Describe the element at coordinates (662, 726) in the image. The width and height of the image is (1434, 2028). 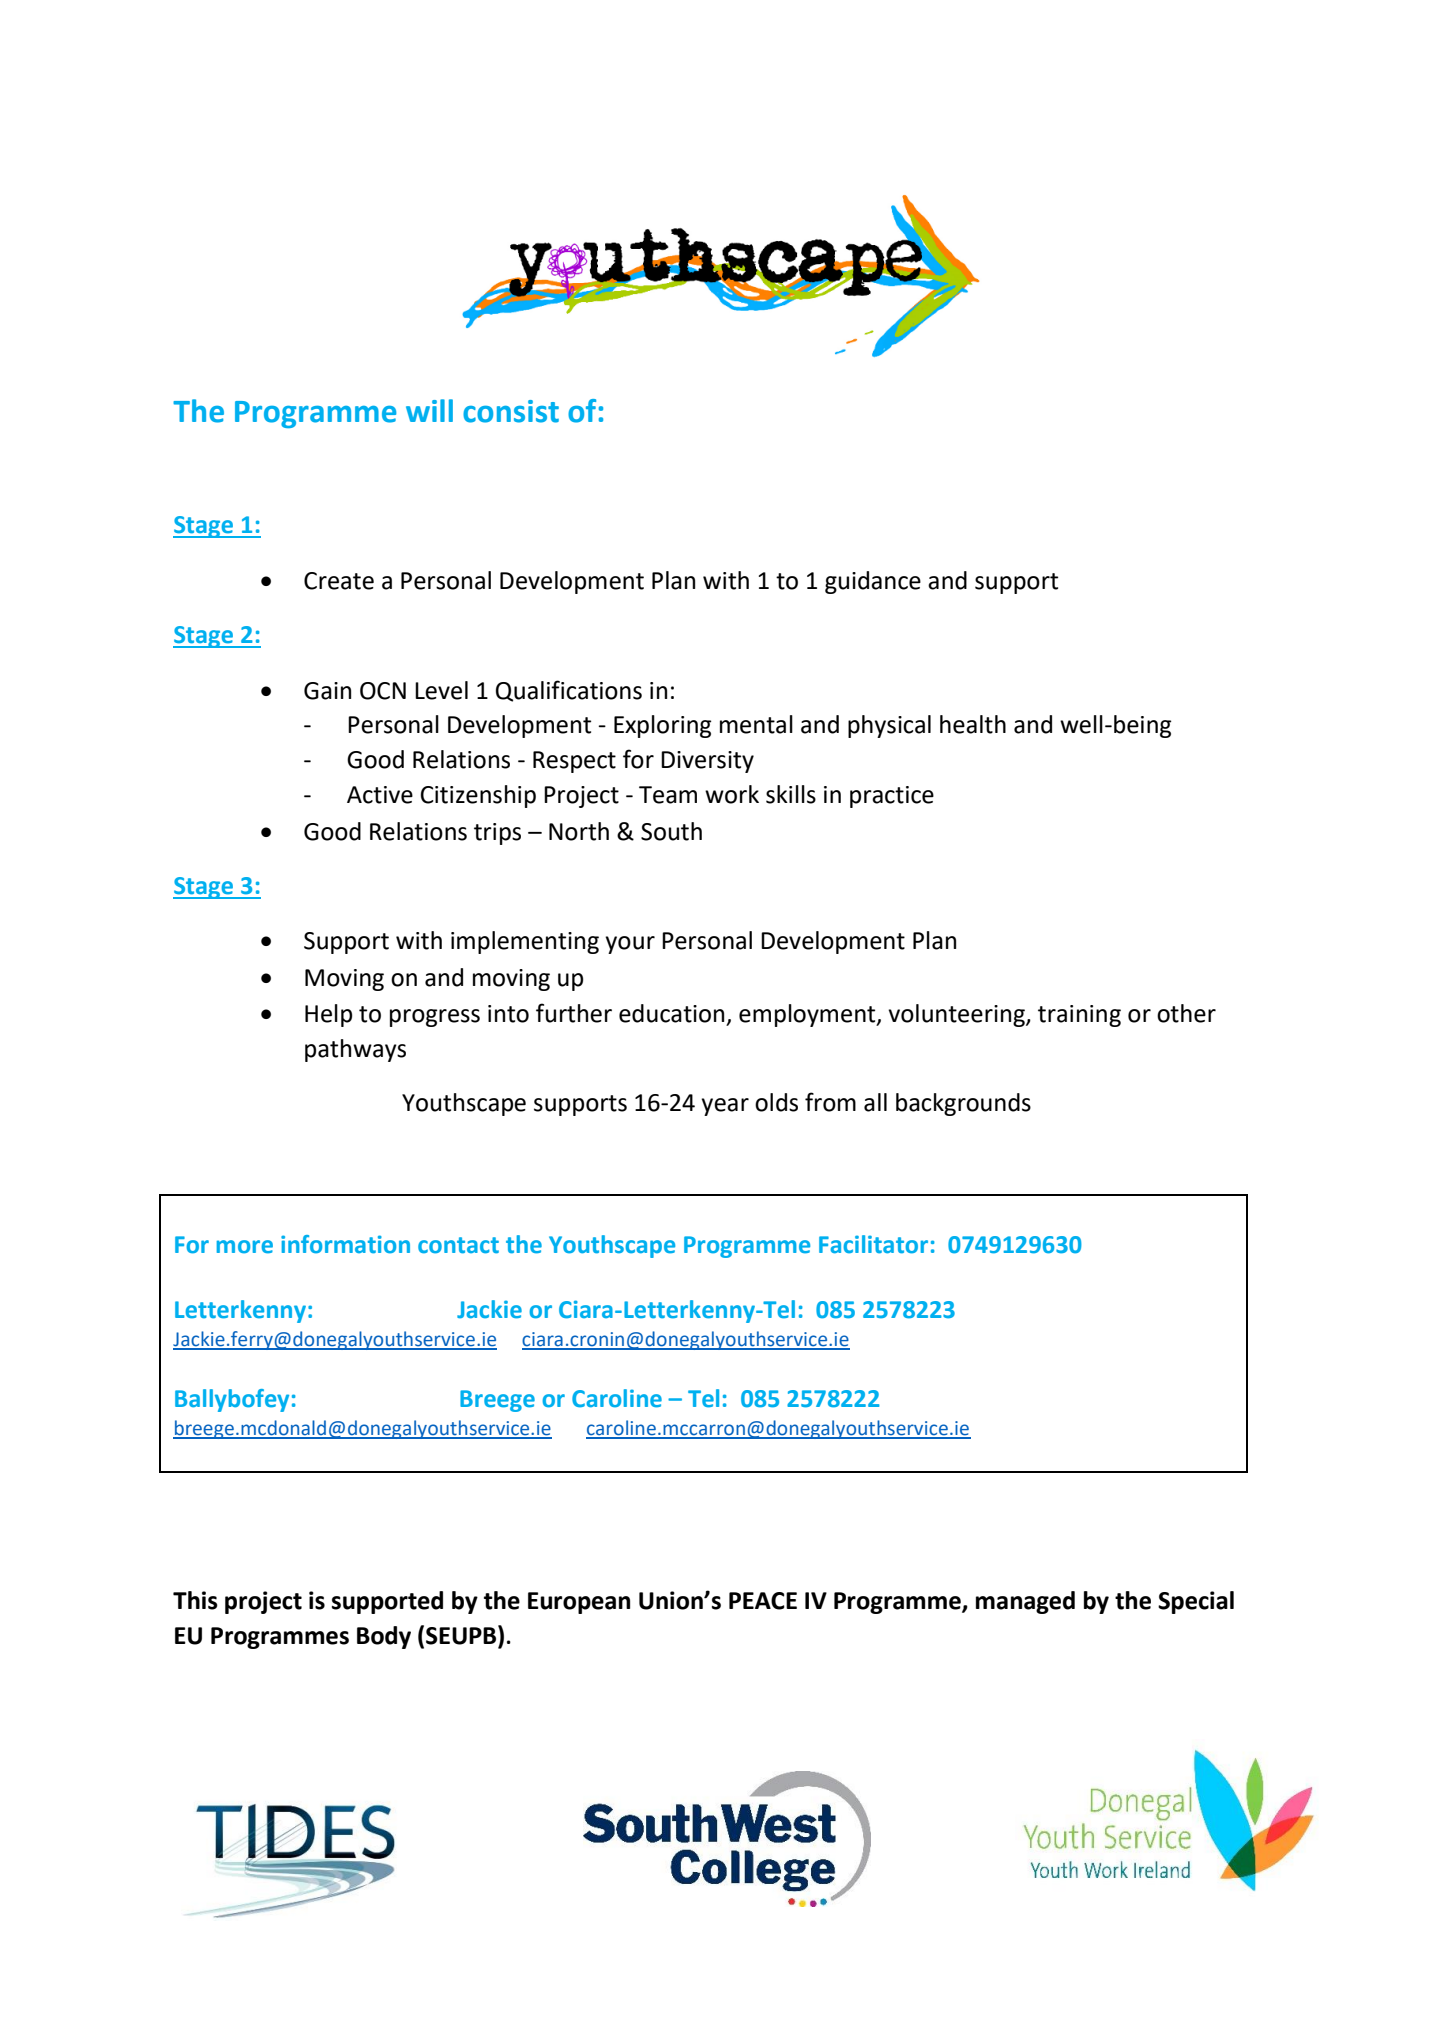
I see `Exploring` at that location.
